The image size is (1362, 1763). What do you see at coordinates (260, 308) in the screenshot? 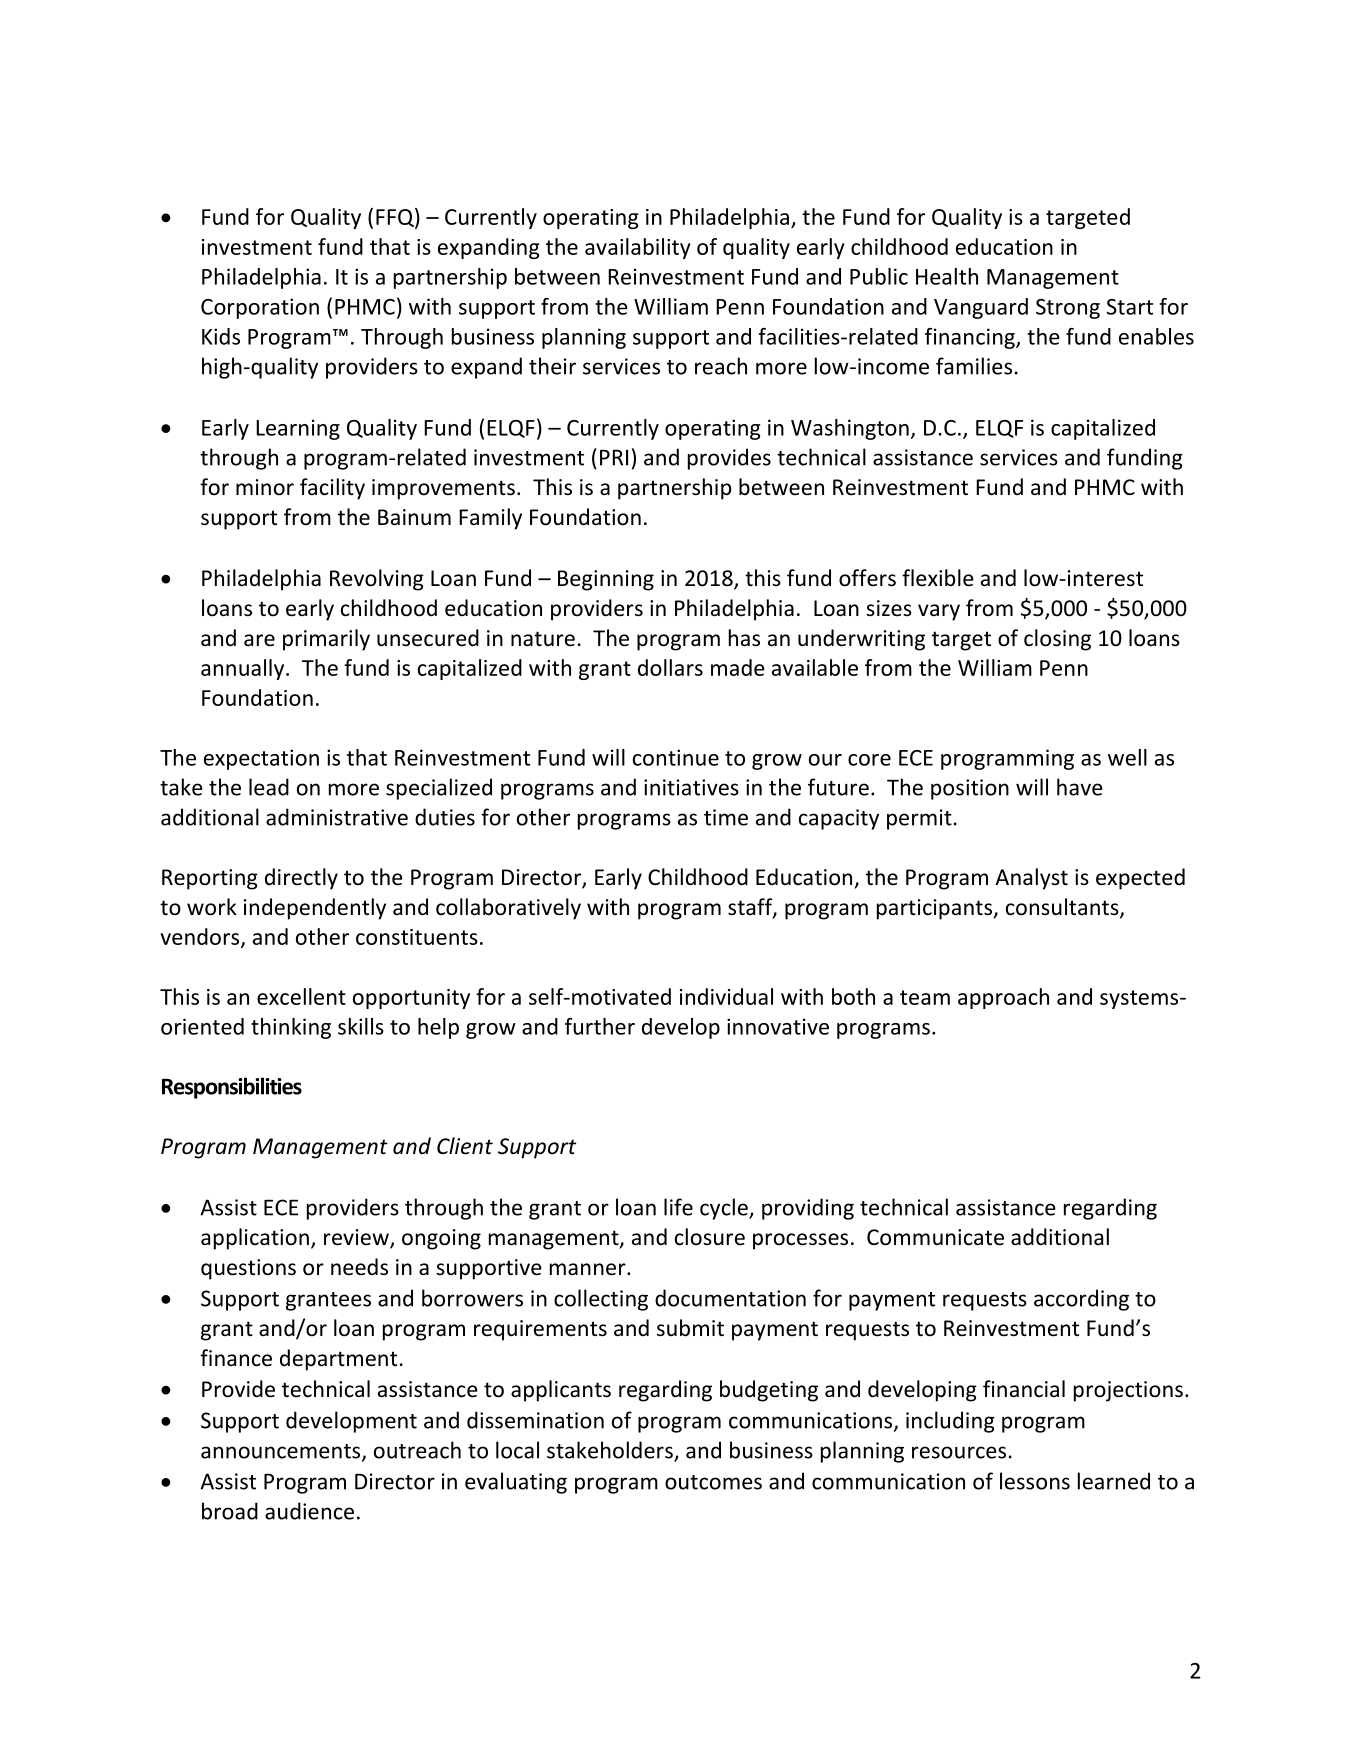
I see `Corporation` at bounding box center [260, 308].
